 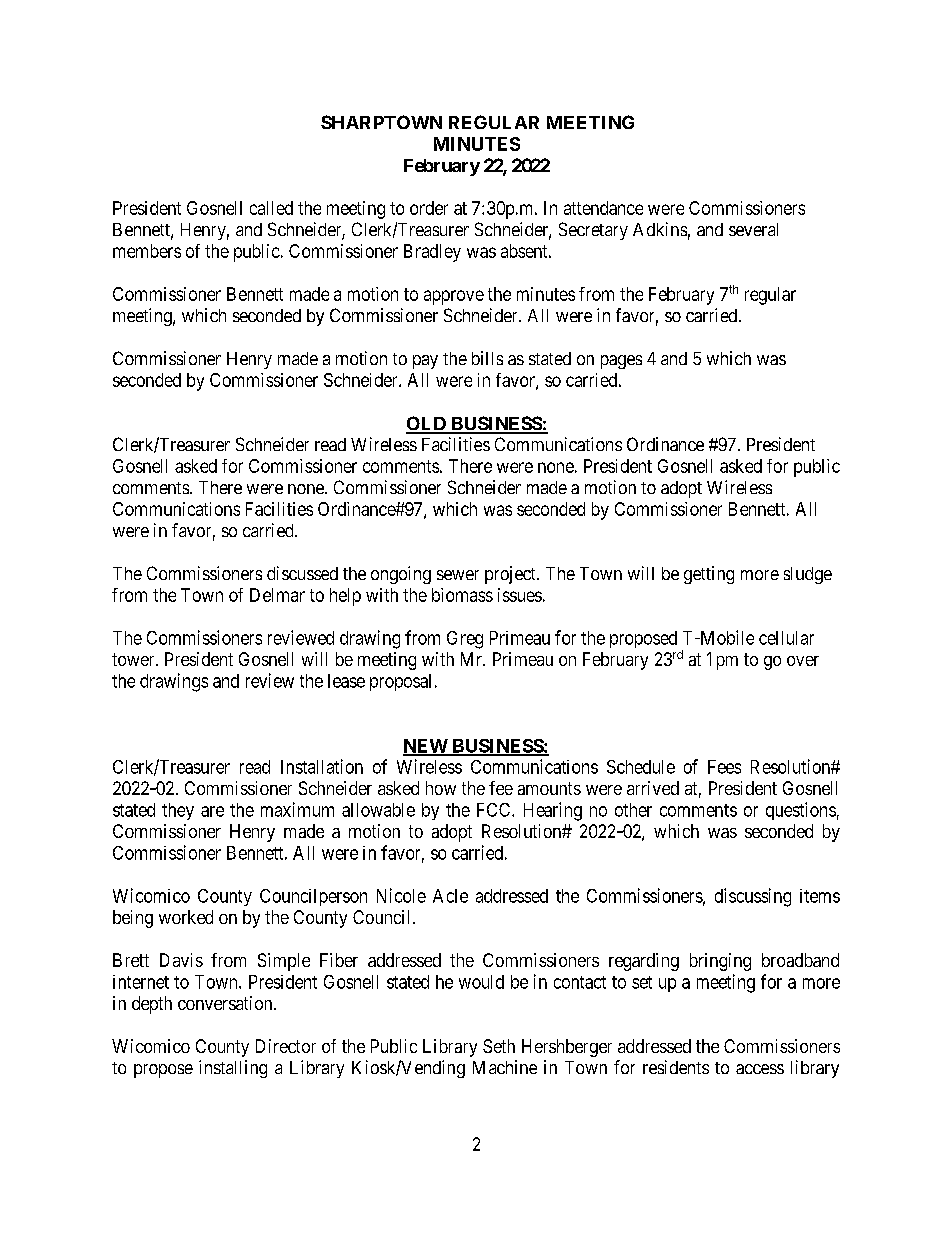 What do you see at coordinates (432, 253) in the document?
I see `Bradley` at bounding box center [432, 253].
